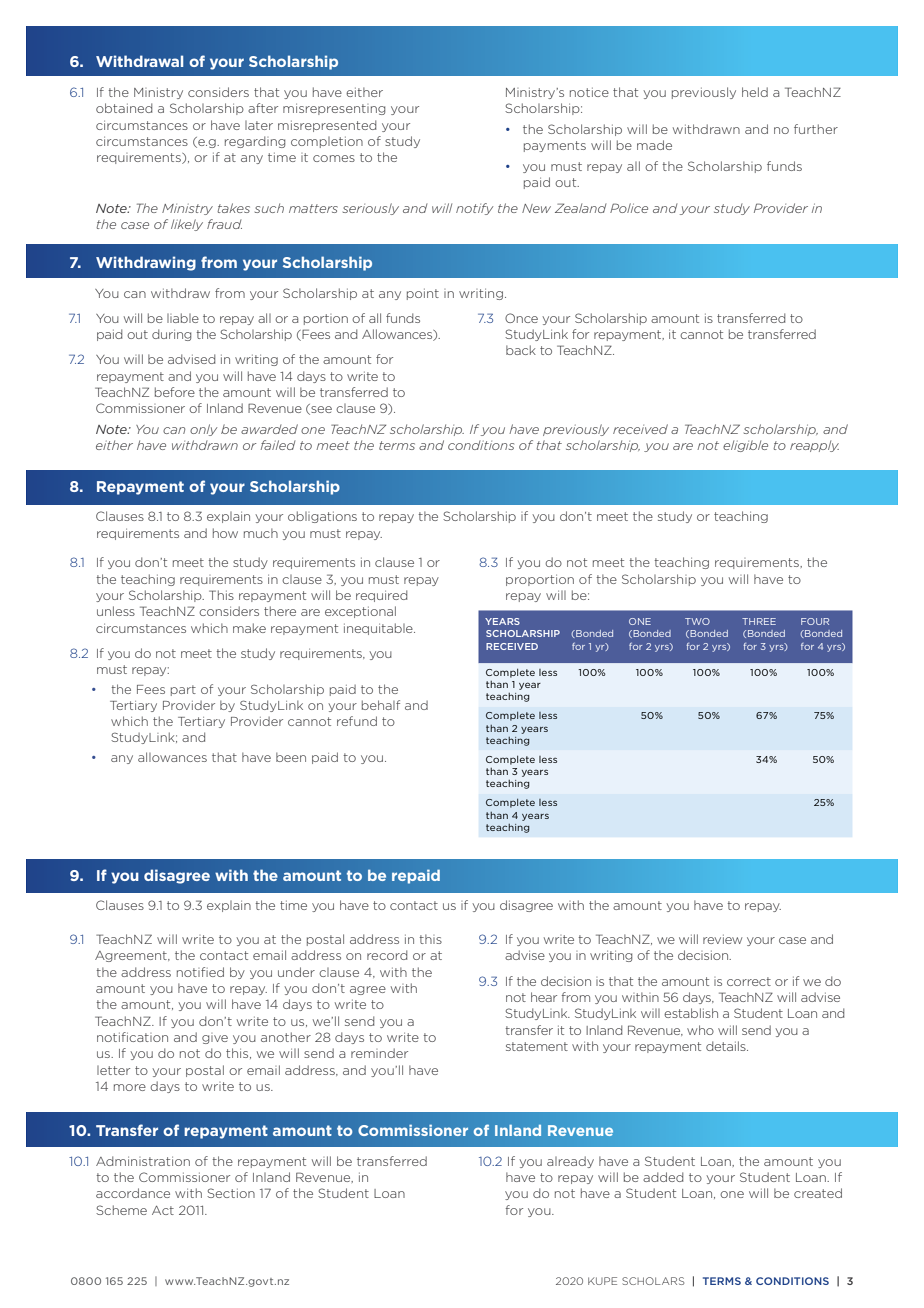 Image resolution: width=924 pixels, height=1308 pixels. Describe the element at coordinates (255, 142) in the screenshot. I see `regarding` at that location.
